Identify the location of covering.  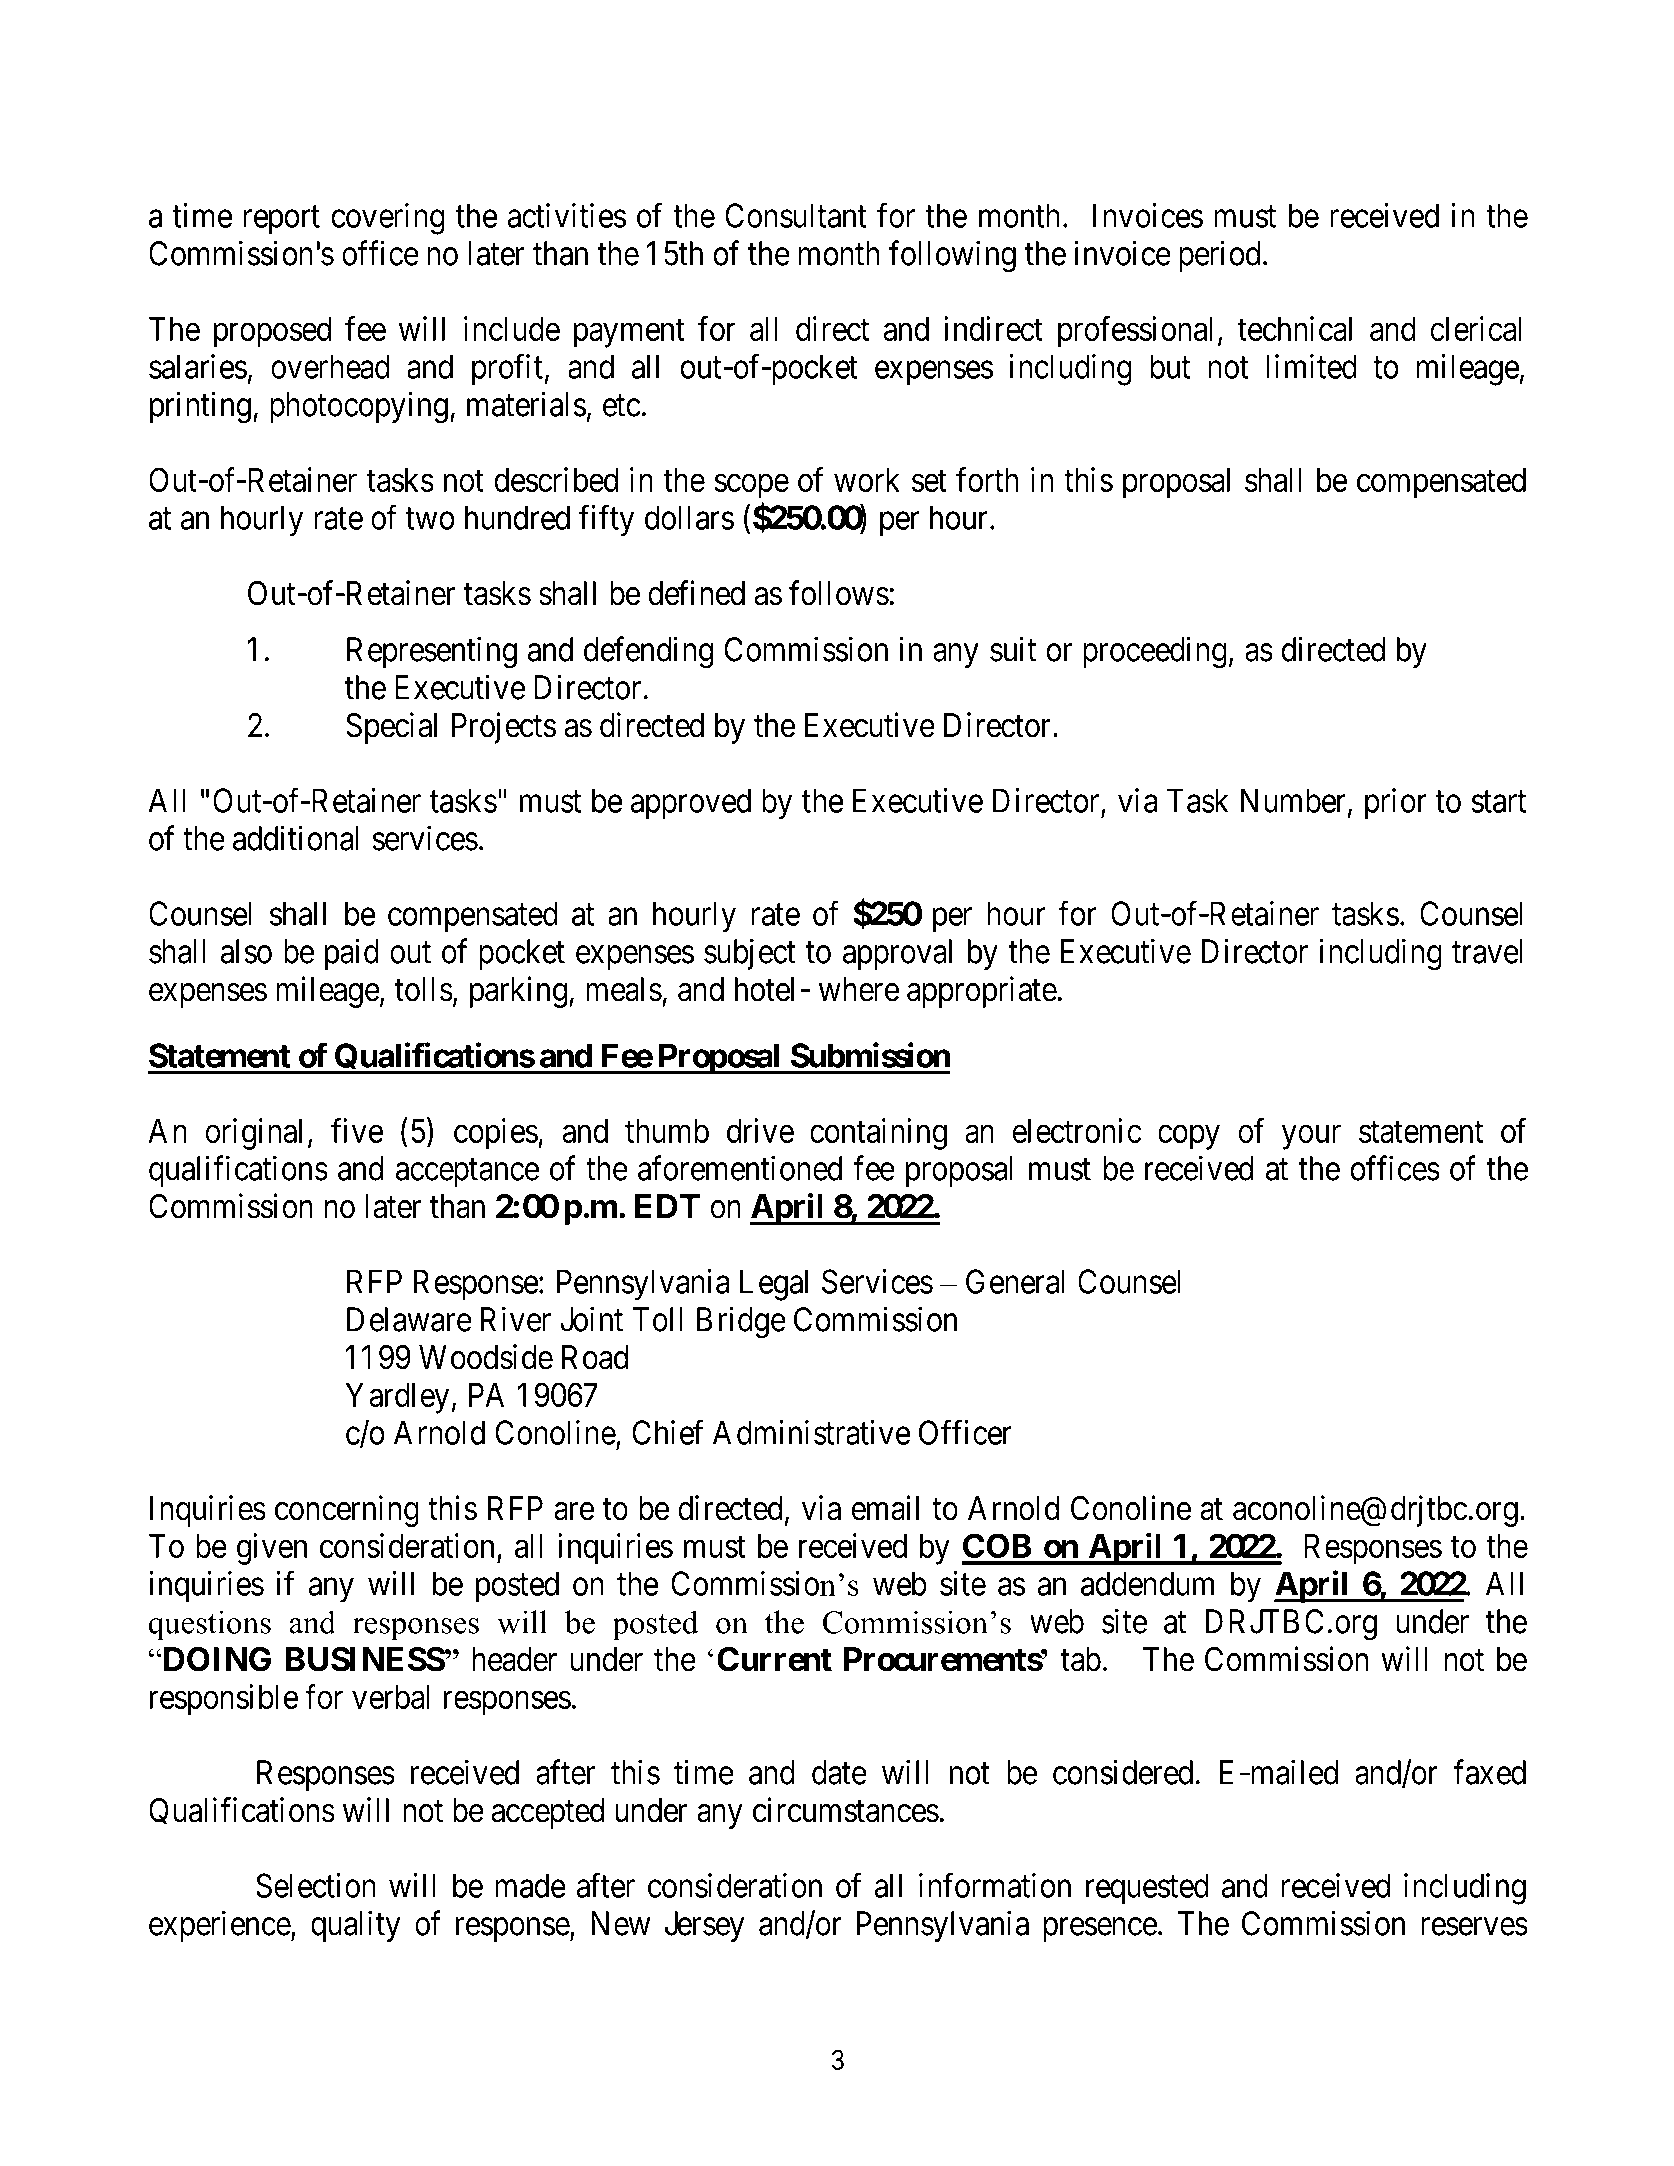
(388, 219).
